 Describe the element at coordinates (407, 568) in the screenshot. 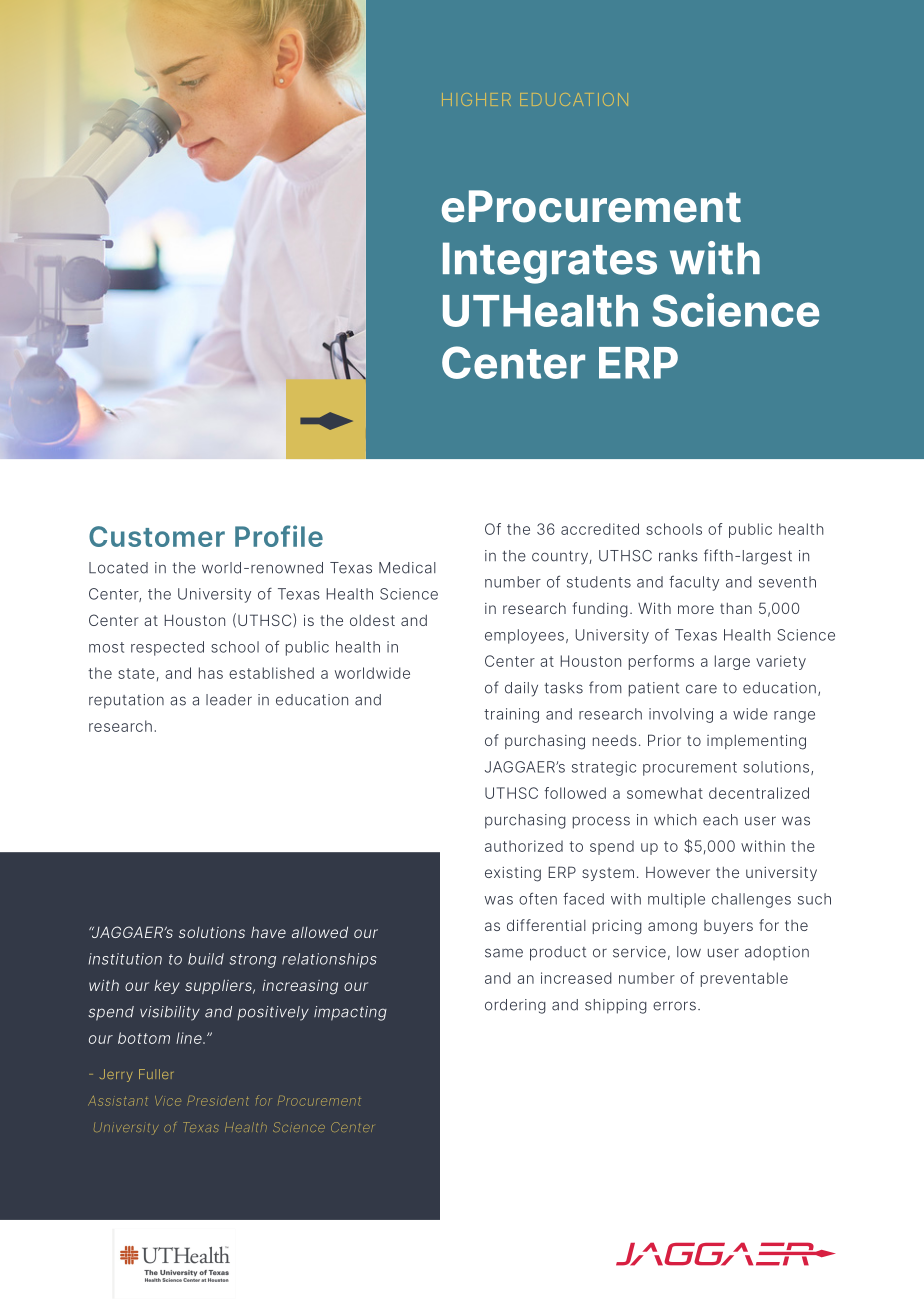

I see `Medical` at that location.
